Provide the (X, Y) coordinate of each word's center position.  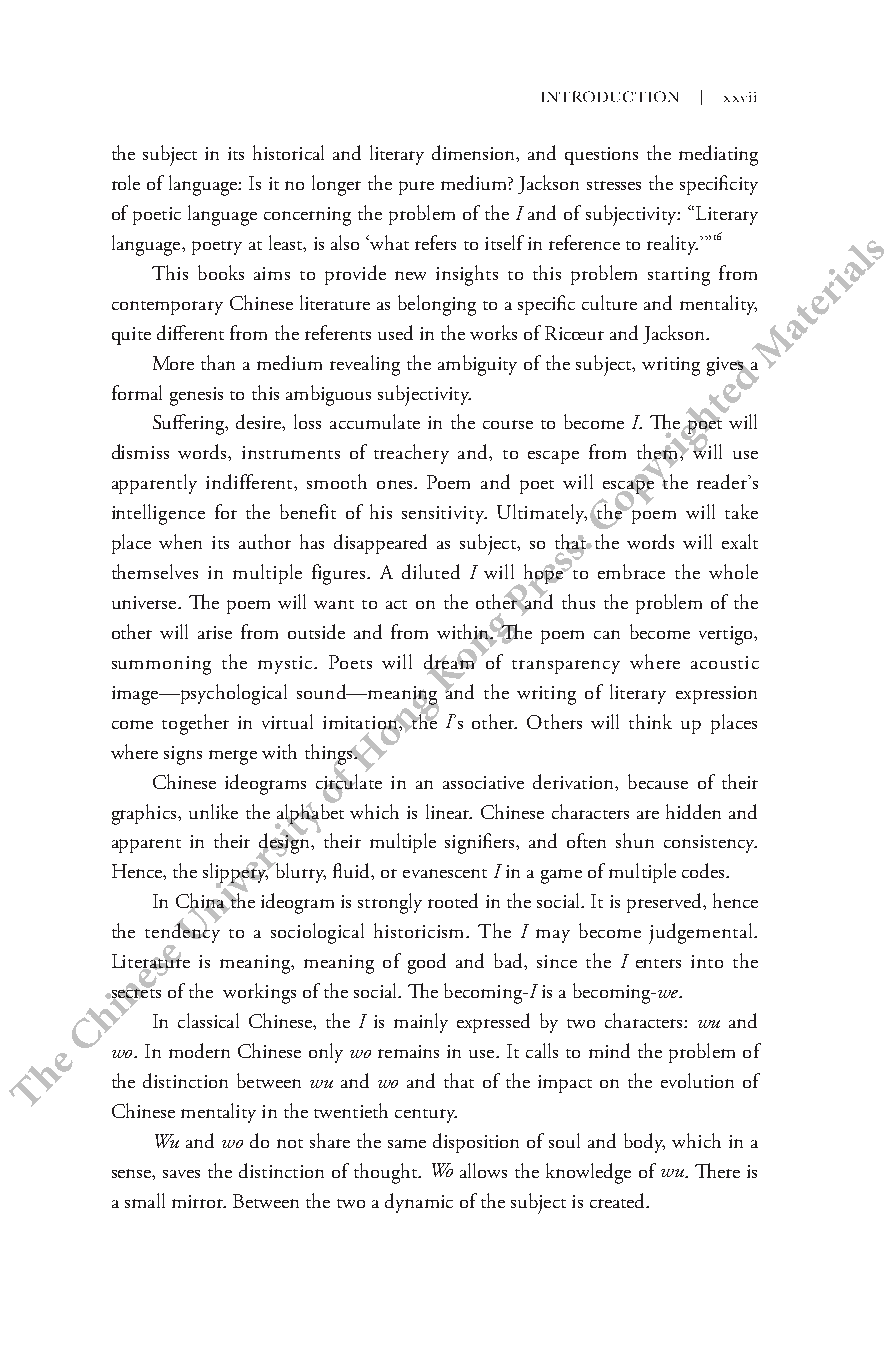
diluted (431, 571)
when (180, 541)
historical (288, 152)
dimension (475, 153)
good (427, 963)
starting (679, 276)
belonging (437, 305)
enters (658, 963)
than (218, 362)
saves (181, 1174)
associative (483, 782)
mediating (718, 155)
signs (183, 755)
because (658, 781)
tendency (182, 933)
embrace (631, 571)
